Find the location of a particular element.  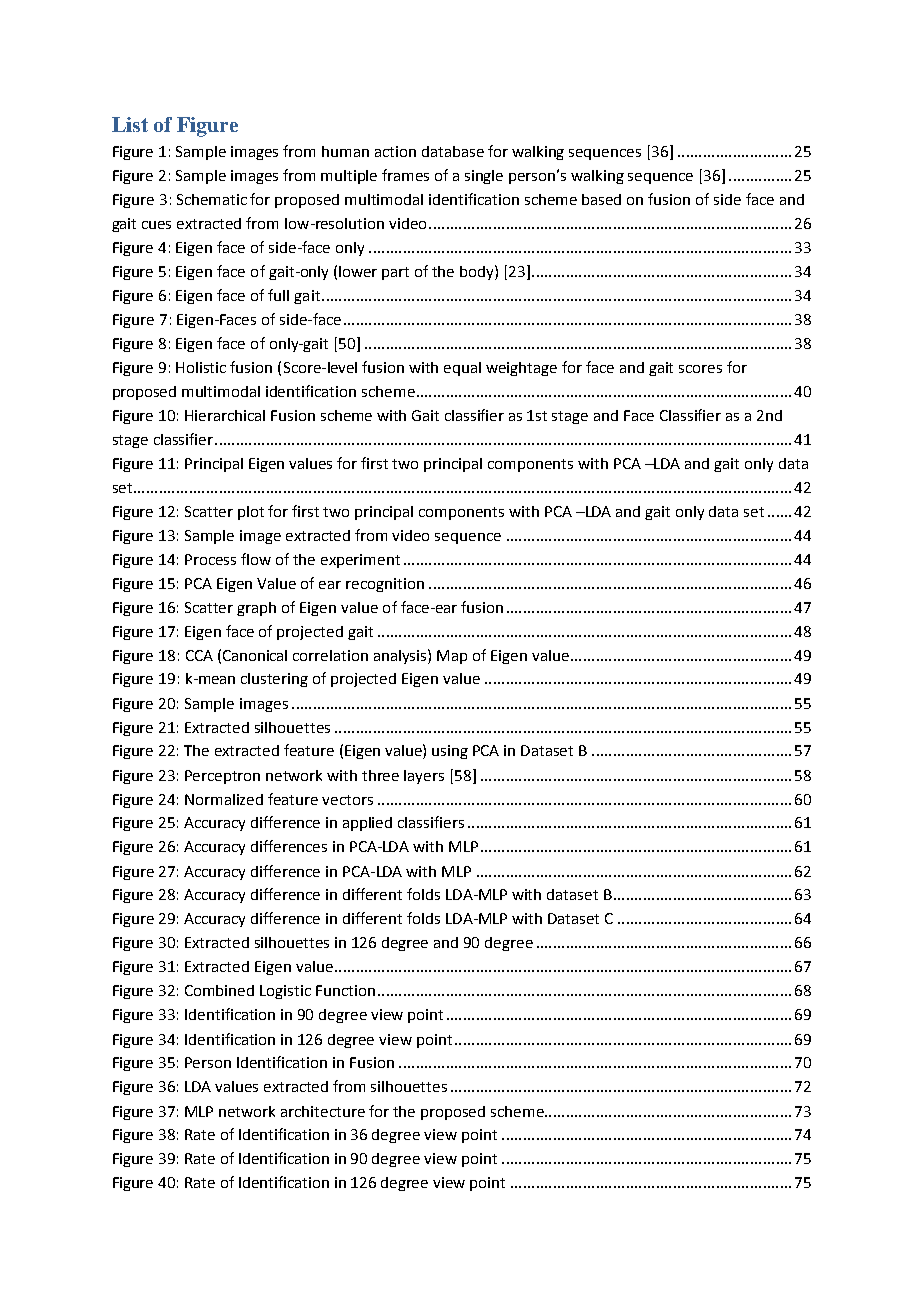

Schematic is located at coordinates (212, 199).
